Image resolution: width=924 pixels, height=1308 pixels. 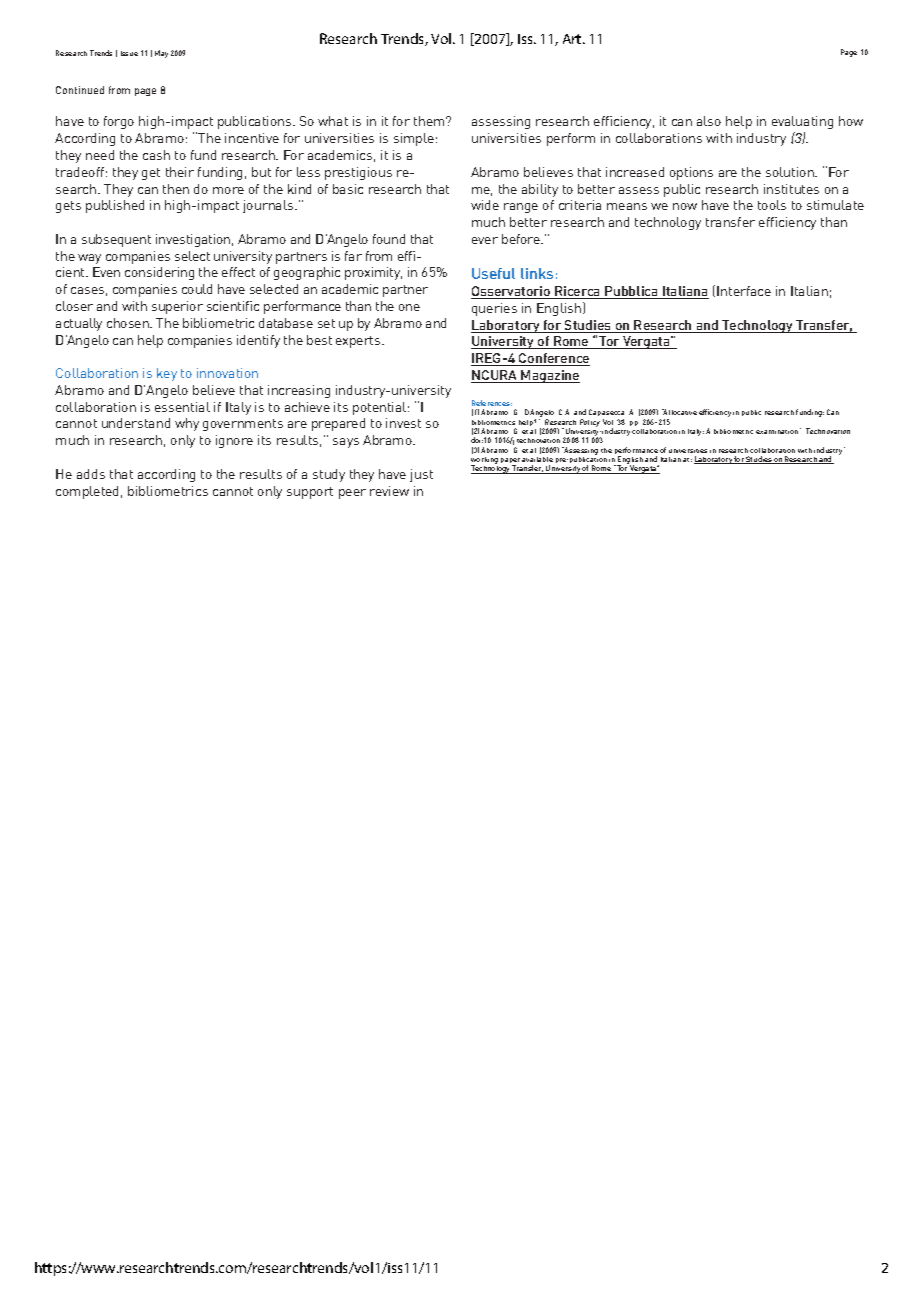 I want to click on Allocative, so click(x=679, y=412).
